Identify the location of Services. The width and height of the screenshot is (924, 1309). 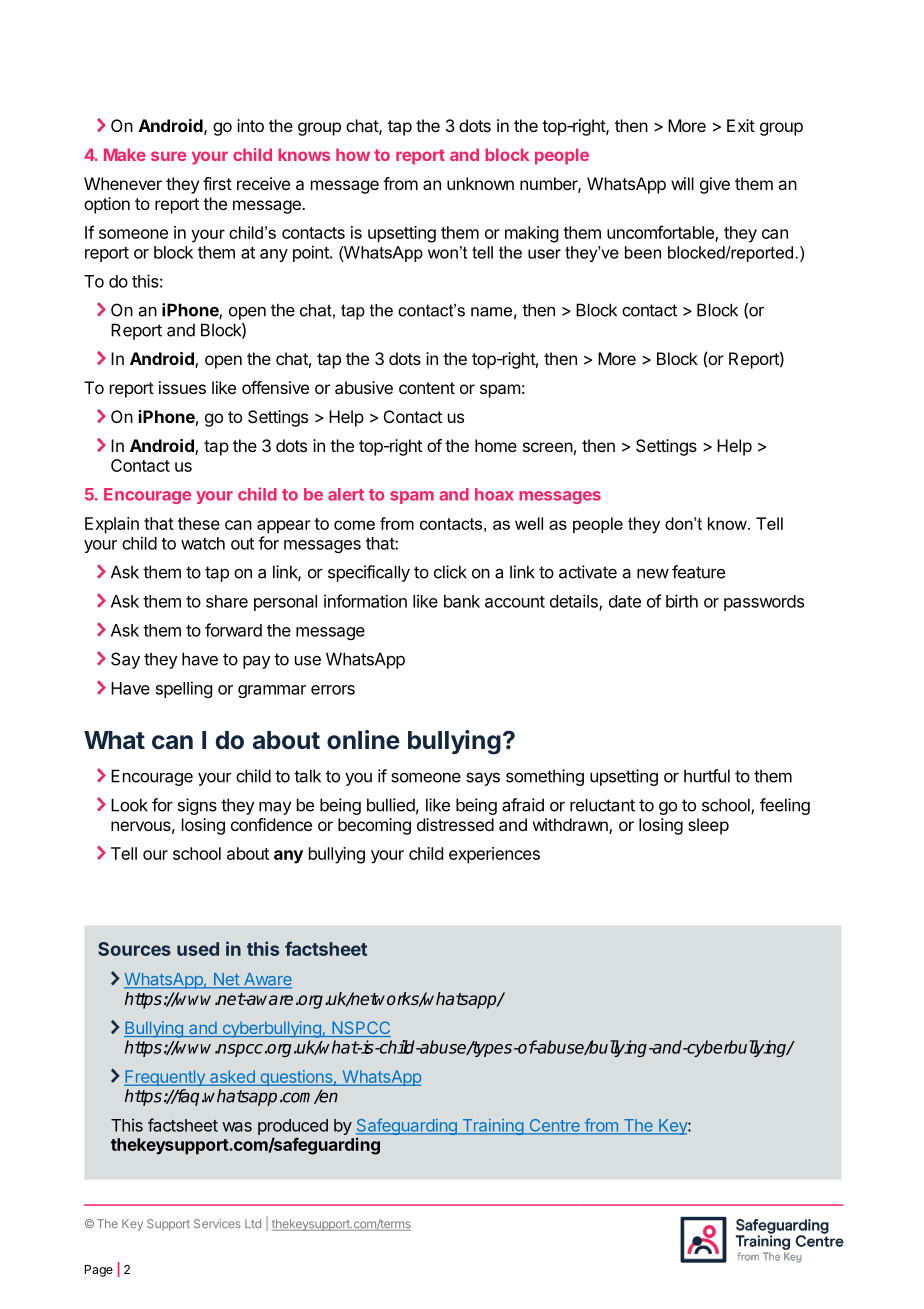
(217, 1223).
